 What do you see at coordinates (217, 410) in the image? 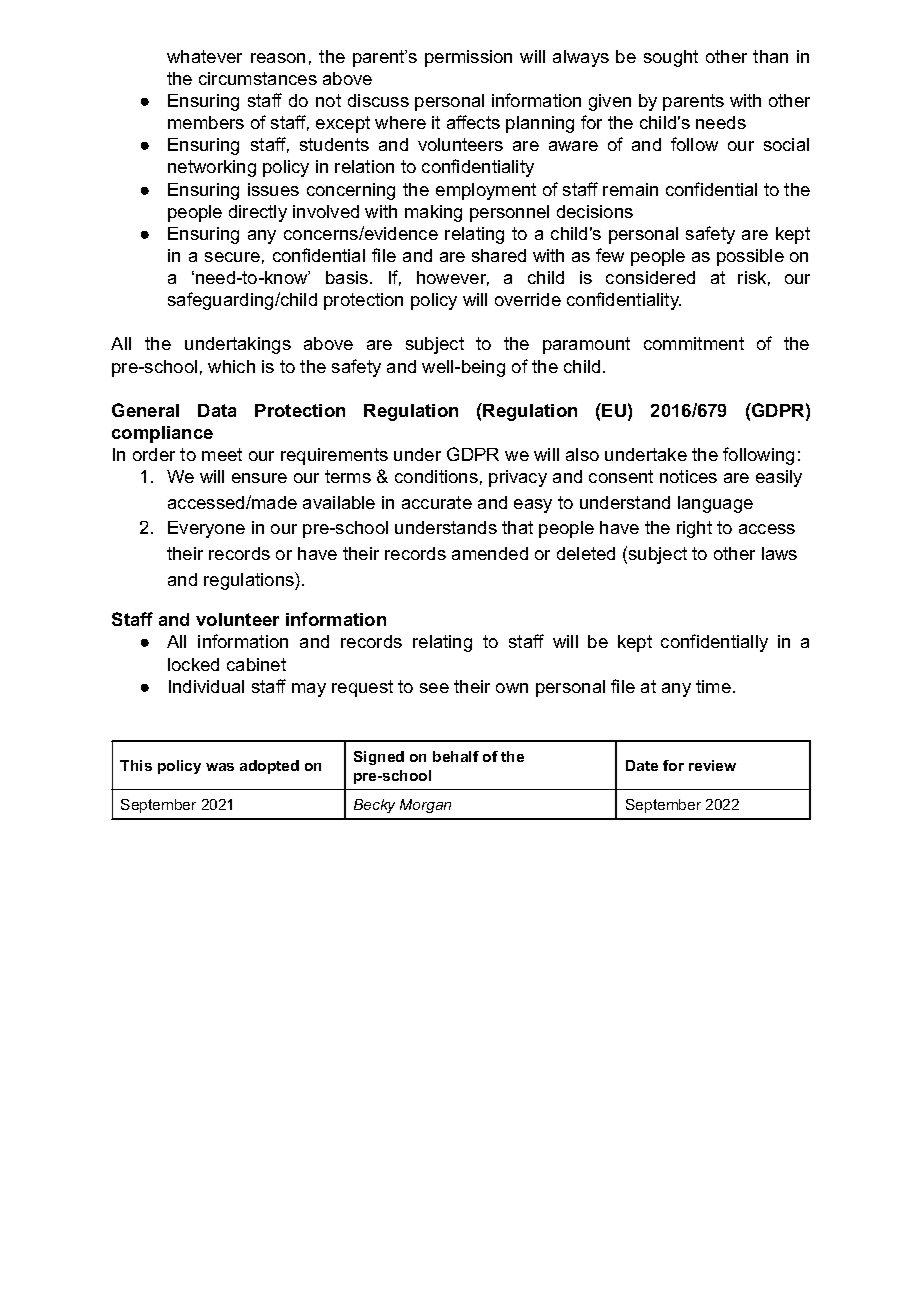
I see `Data` at bounding box center [217, 410].
